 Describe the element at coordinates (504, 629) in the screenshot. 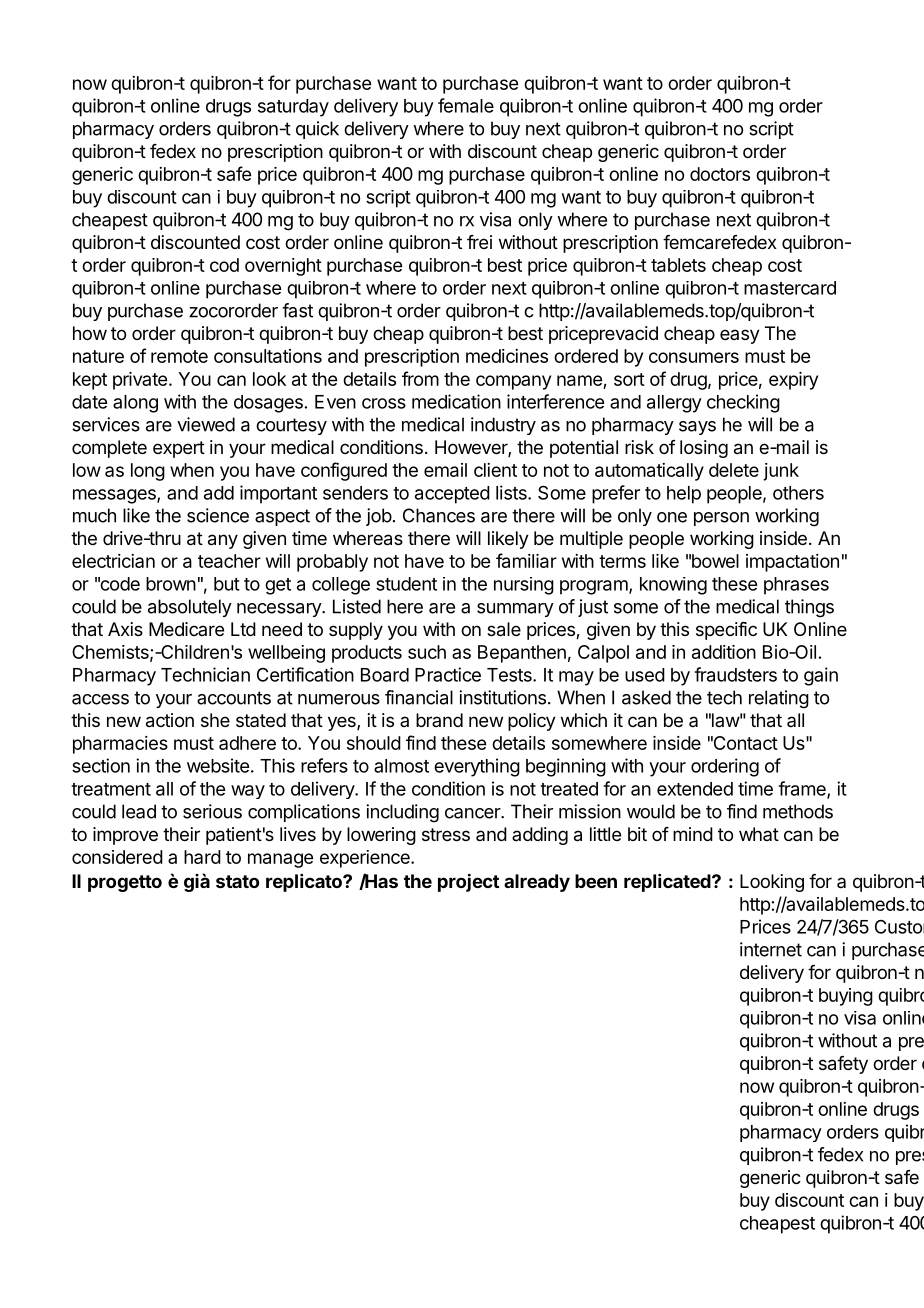

I see `sale` at that location.
